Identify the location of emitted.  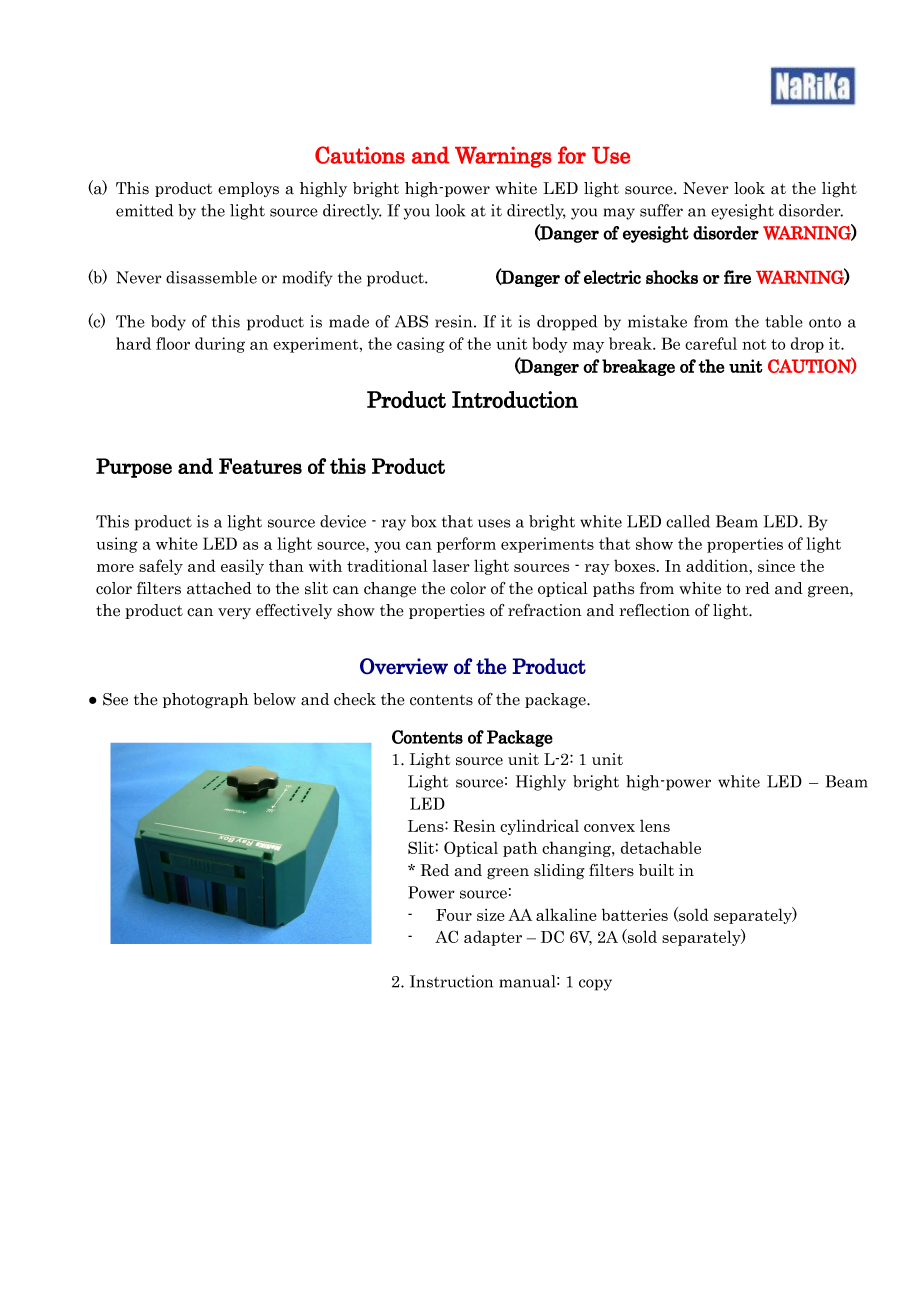
(144, 210).
